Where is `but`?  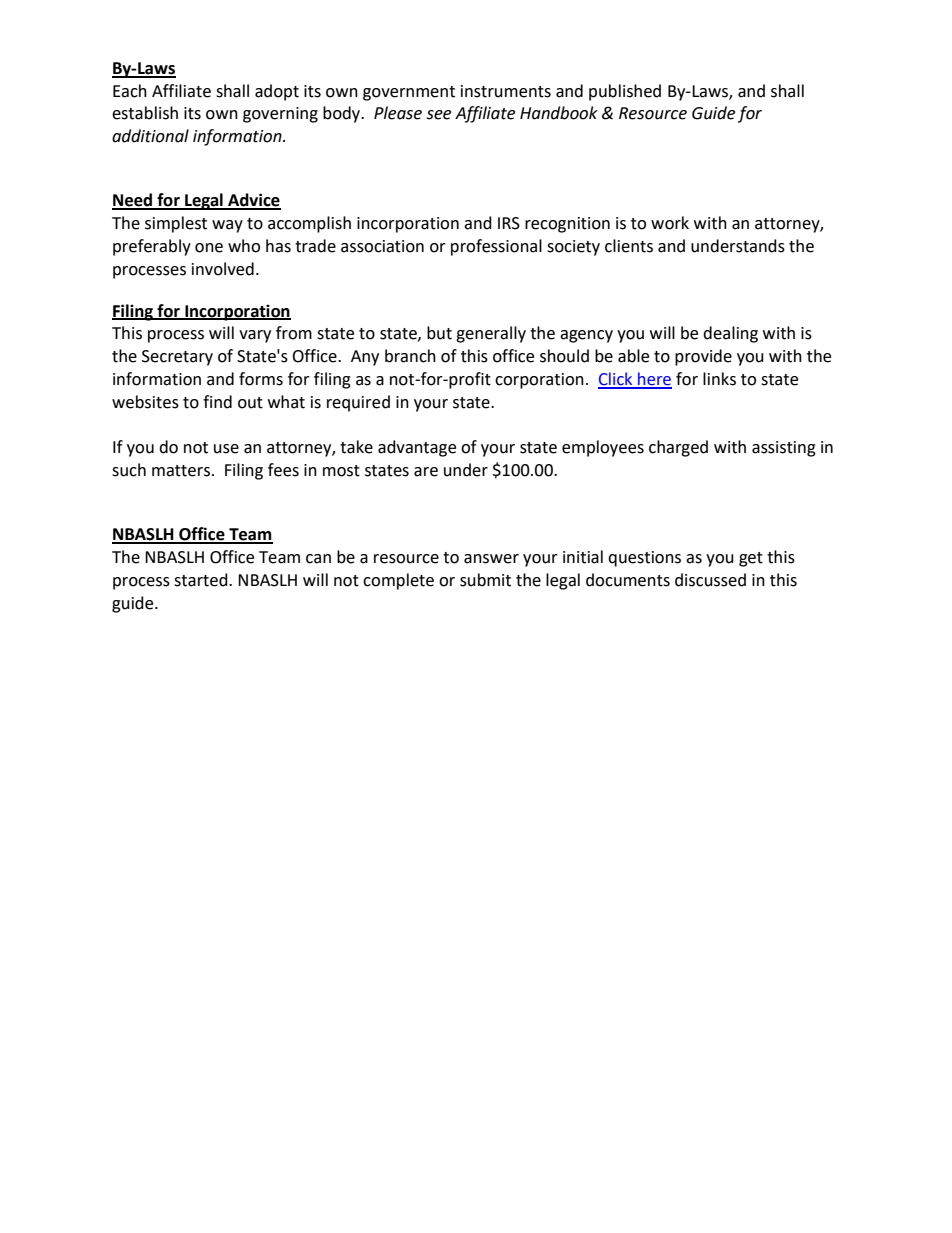 but is located at coordinates (439, 333).
